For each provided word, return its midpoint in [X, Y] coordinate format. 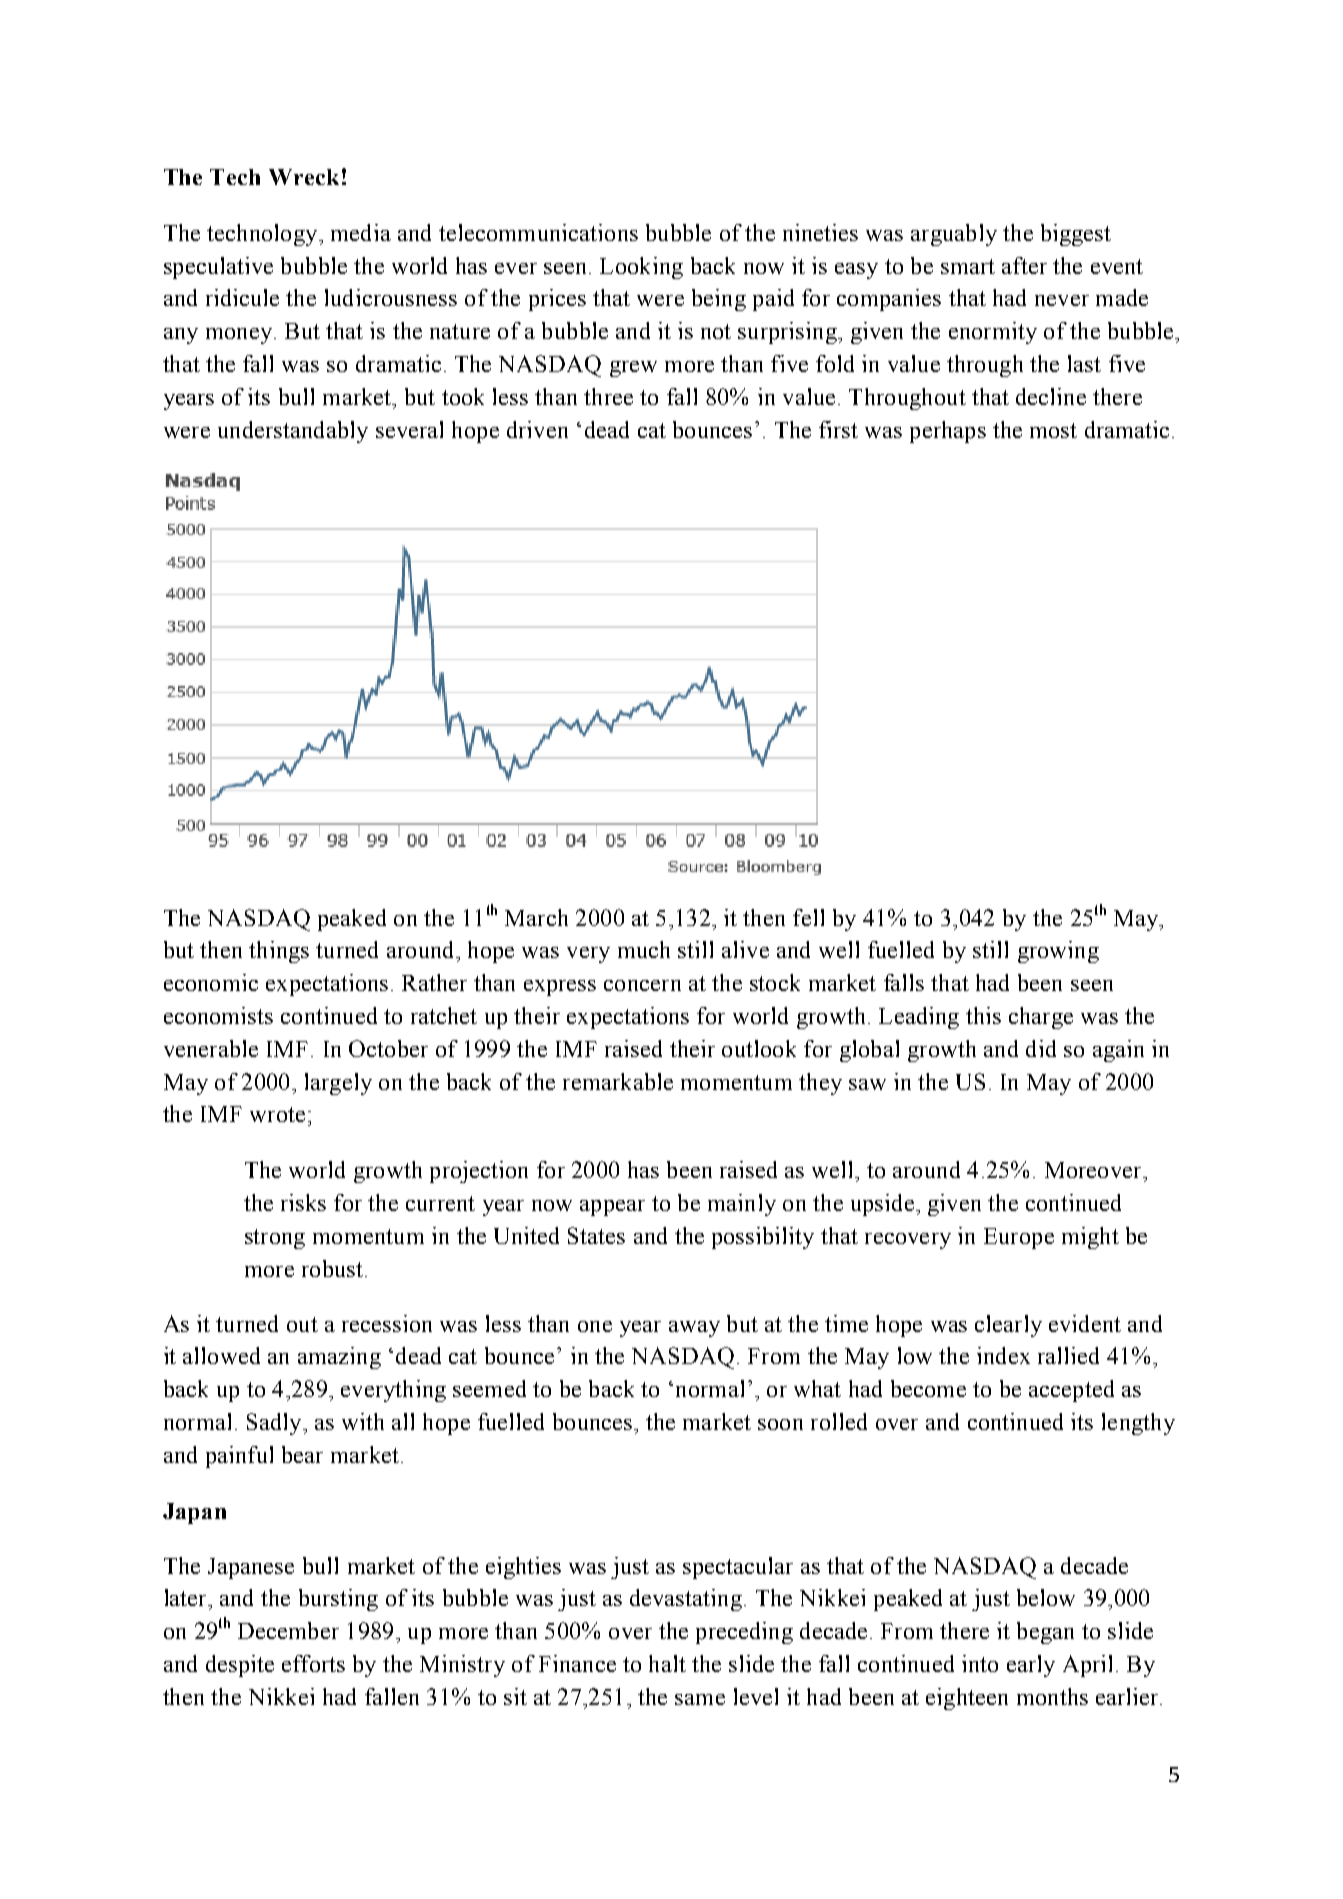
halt [667, 1663]
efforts [313, 1663]
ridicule [242, 297]
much [644, 949]
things [279, 952]
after [1024, 265]
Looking [641, 268]
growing [1058, 952]
